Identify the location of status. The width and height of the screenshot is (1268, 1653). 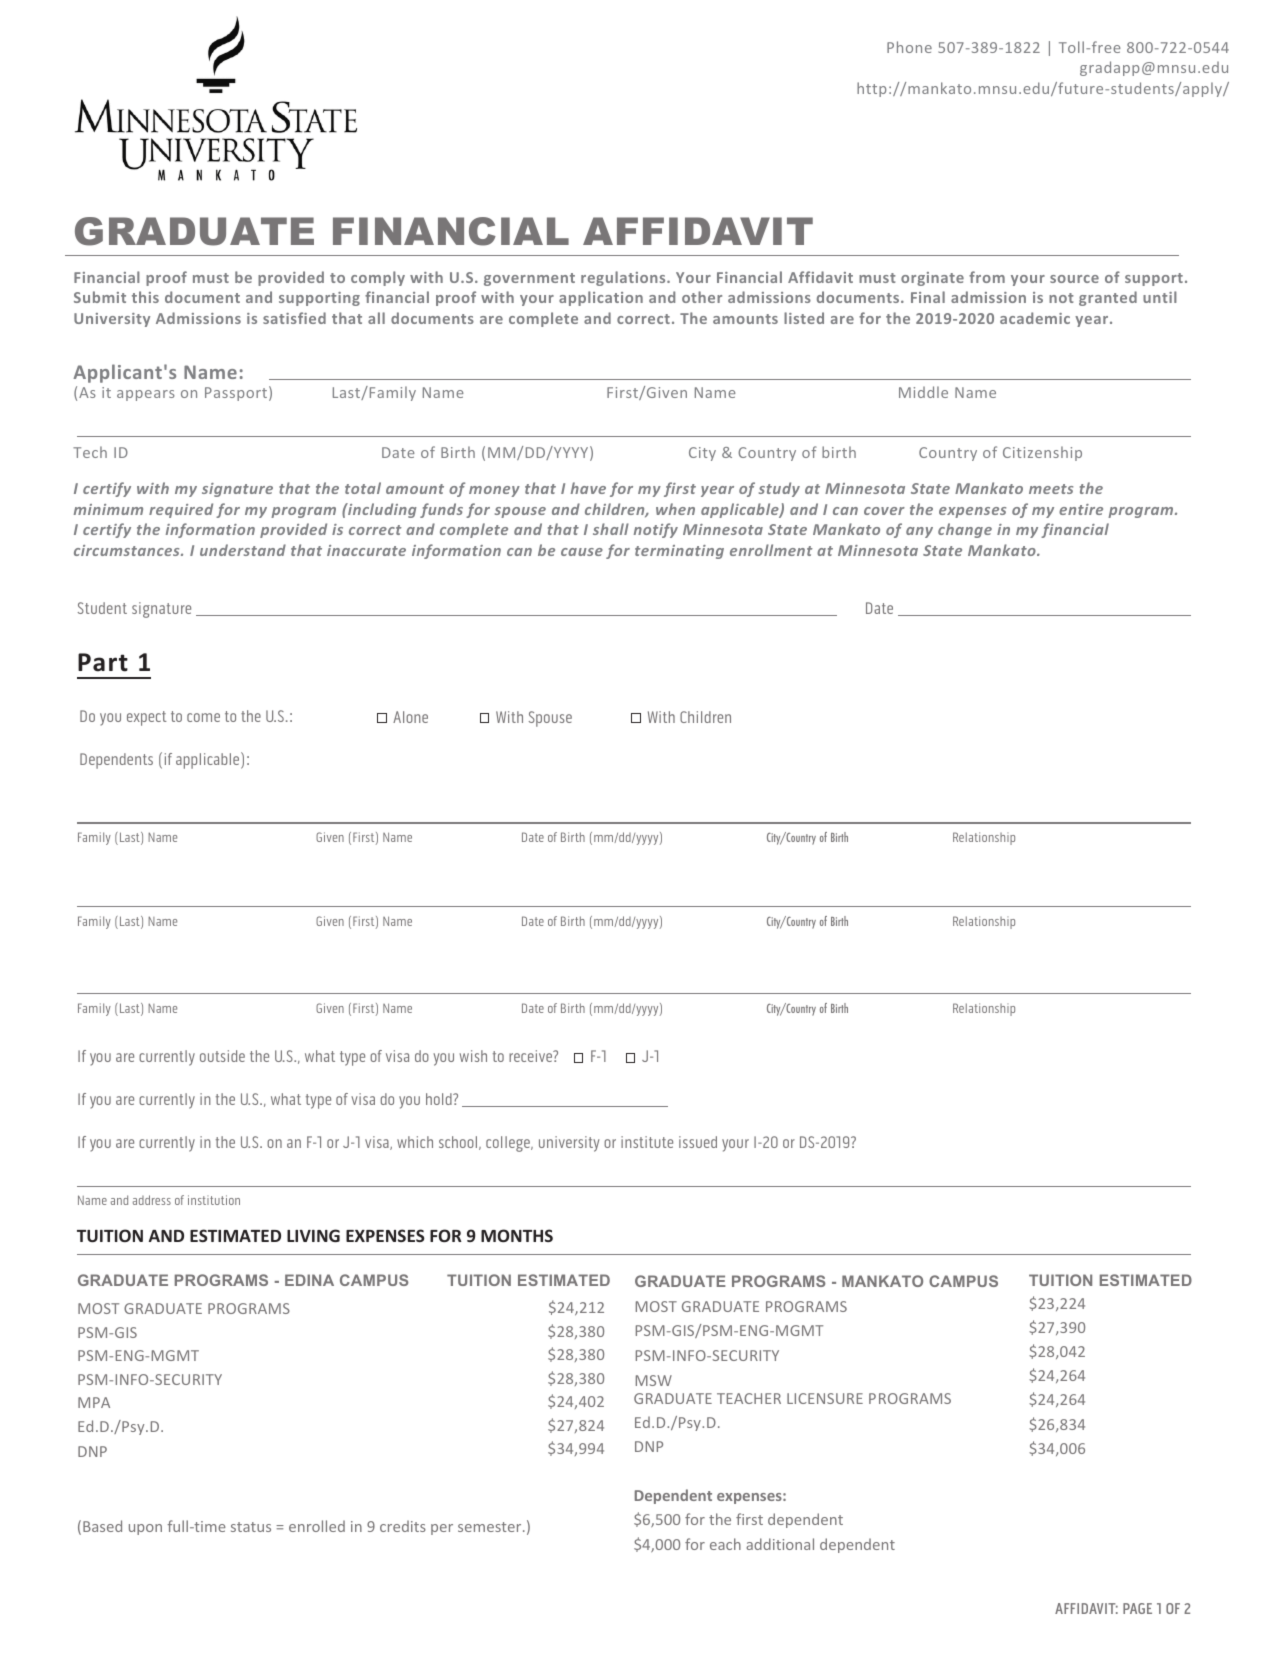
(251, 1527).
